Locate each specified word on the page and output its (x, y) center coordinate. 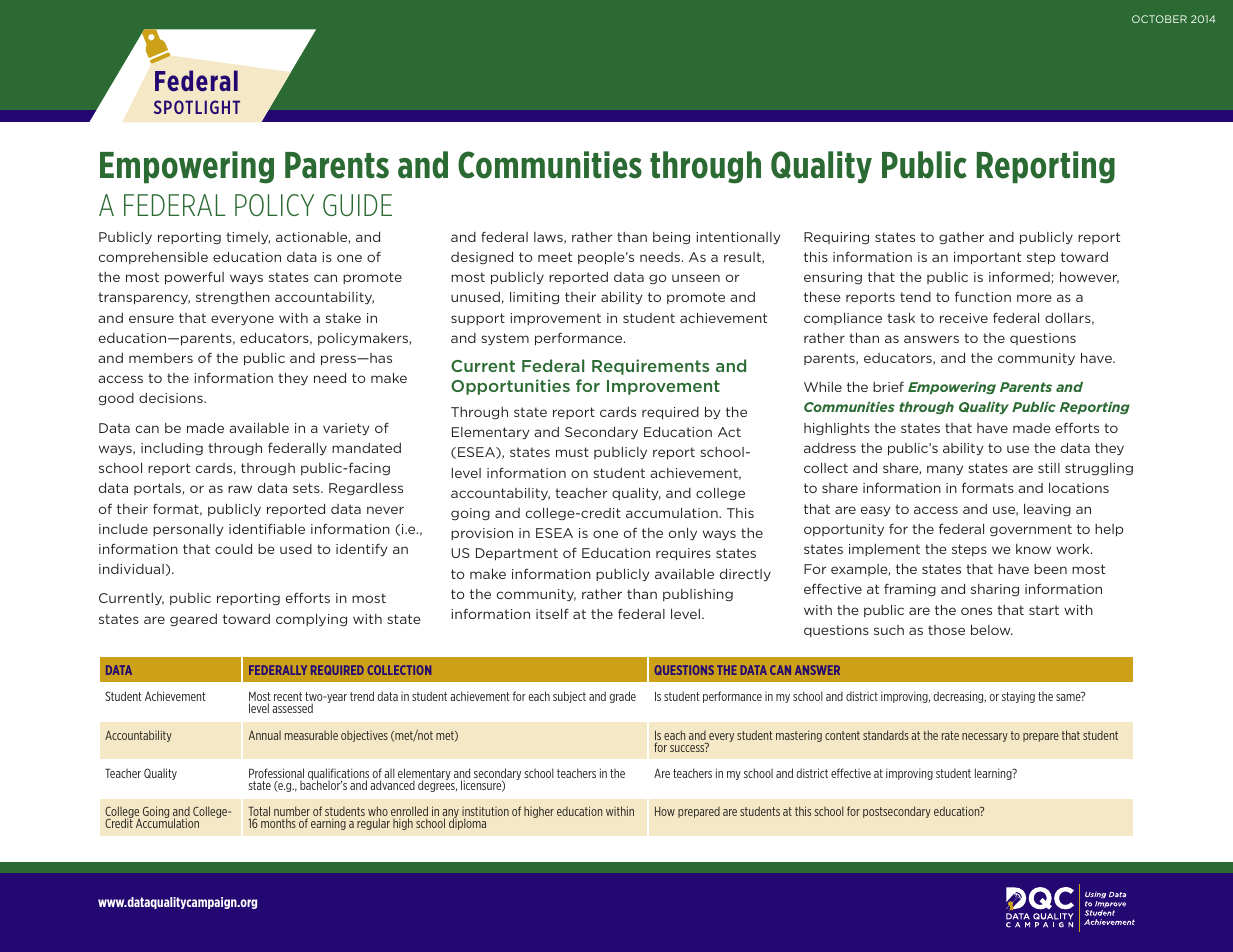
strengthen (233, 298)
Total (259, 812)
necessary (985, 737)
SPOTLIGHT (197, 107)
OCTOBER (1159, 19)
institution (485, 813)
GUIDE (357, 205)
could (233, 549)
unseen (696, 278)
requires (683, 554)
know (1033, 549)
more (1034, 298)
